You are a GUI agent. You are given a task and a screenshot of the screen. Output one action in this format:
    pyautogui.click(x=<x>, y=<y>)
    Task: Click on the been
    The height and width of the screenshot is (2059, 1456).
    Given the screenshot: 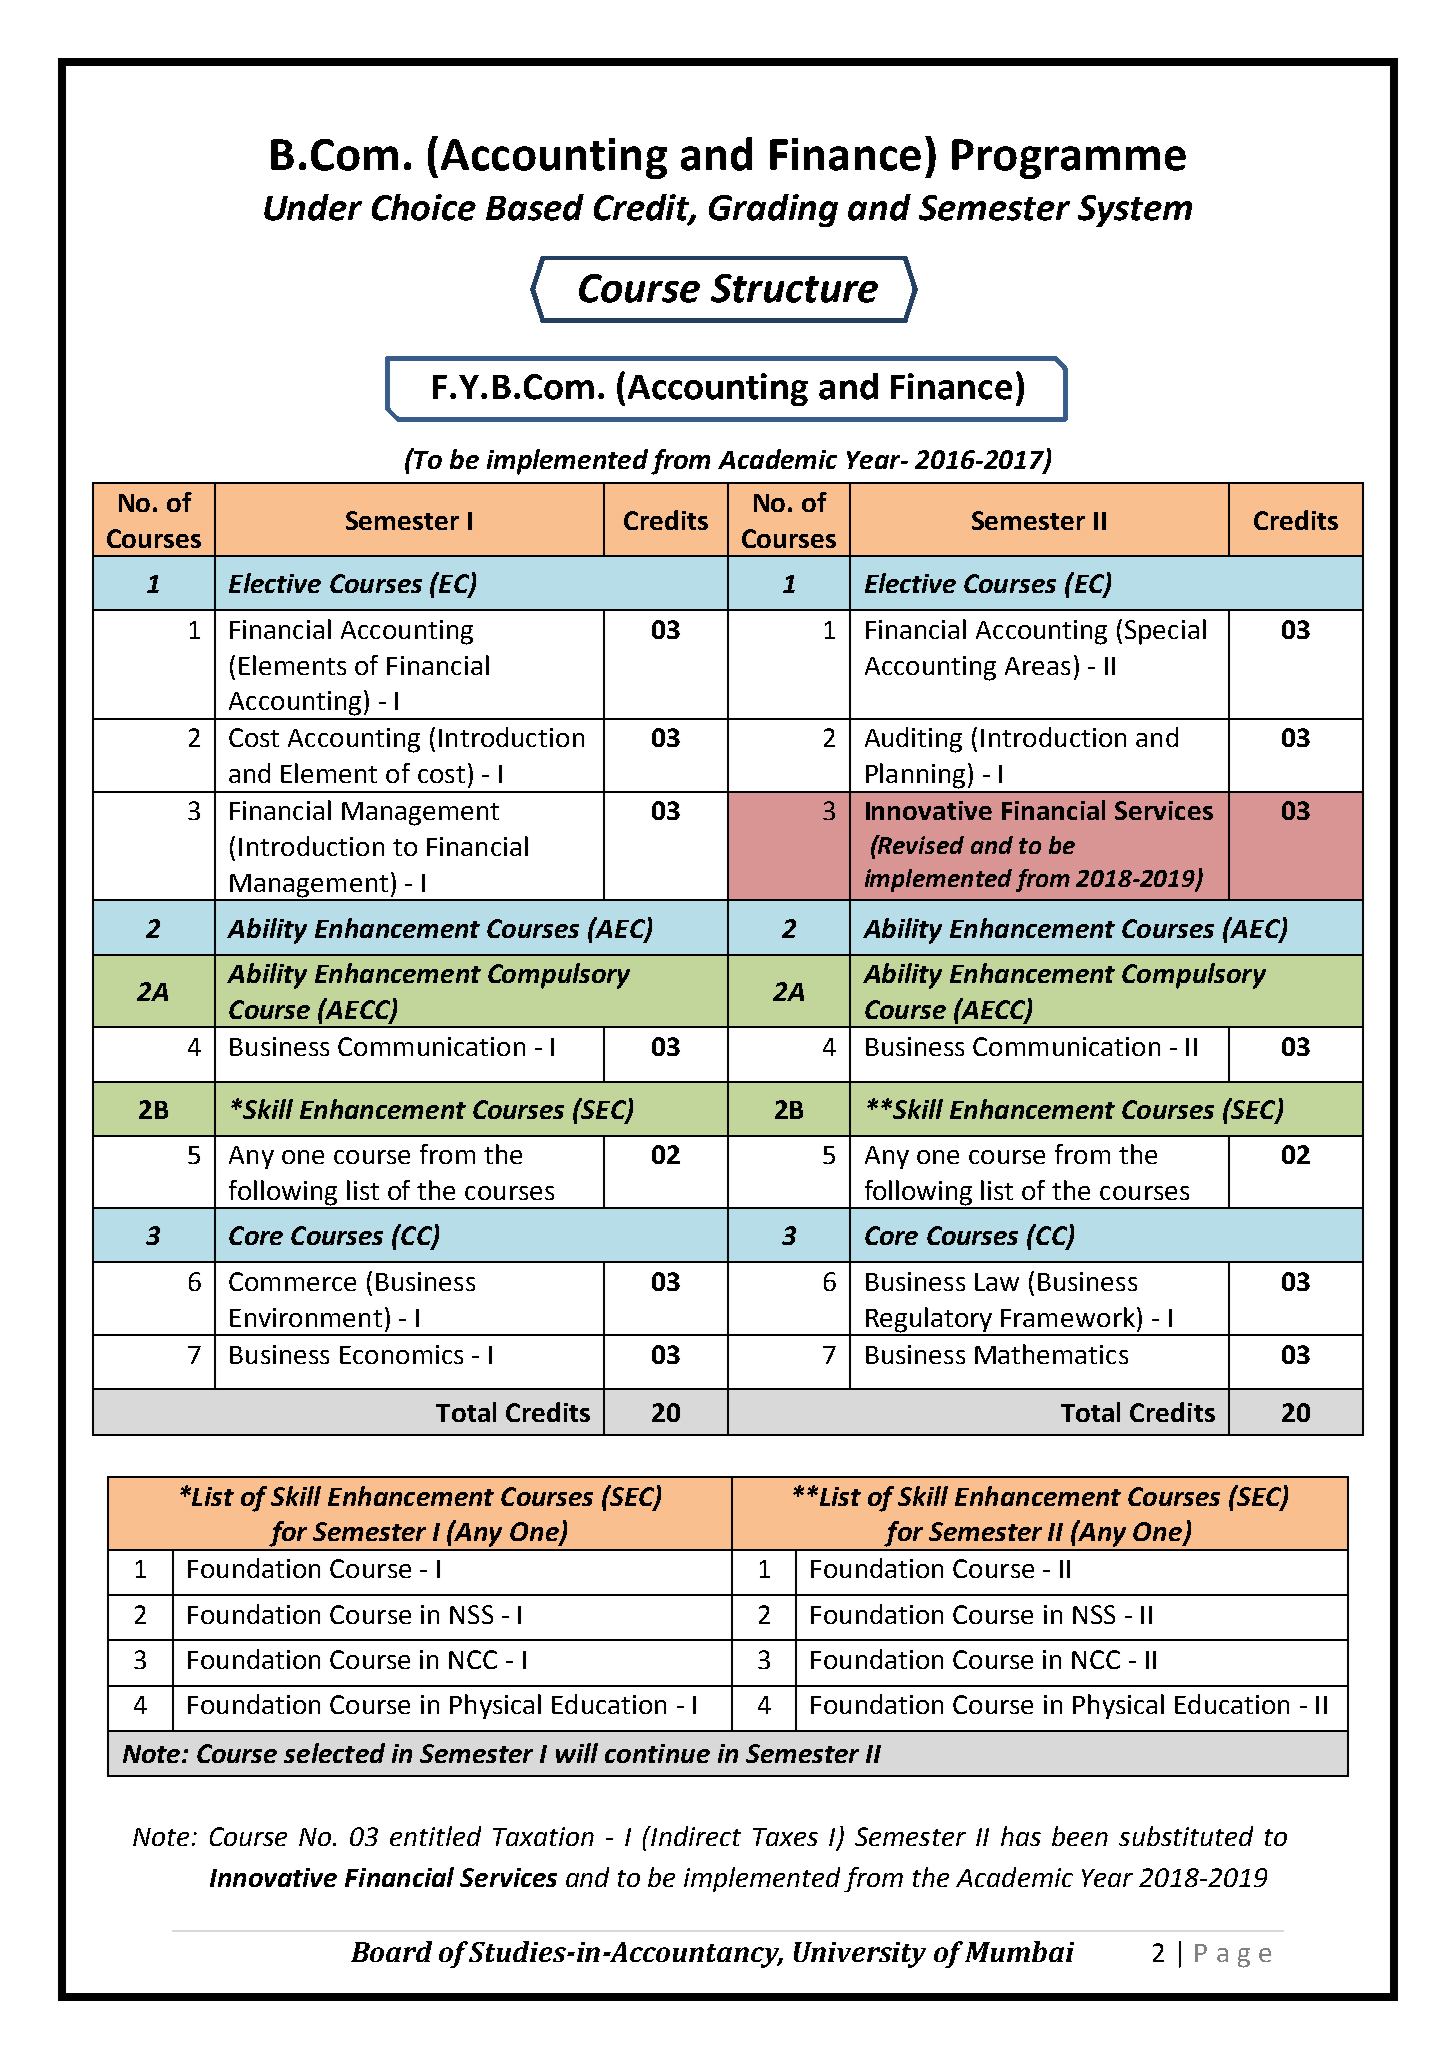 What is the action you would take?
    pyautogui.click(x=1080, y=1836)
